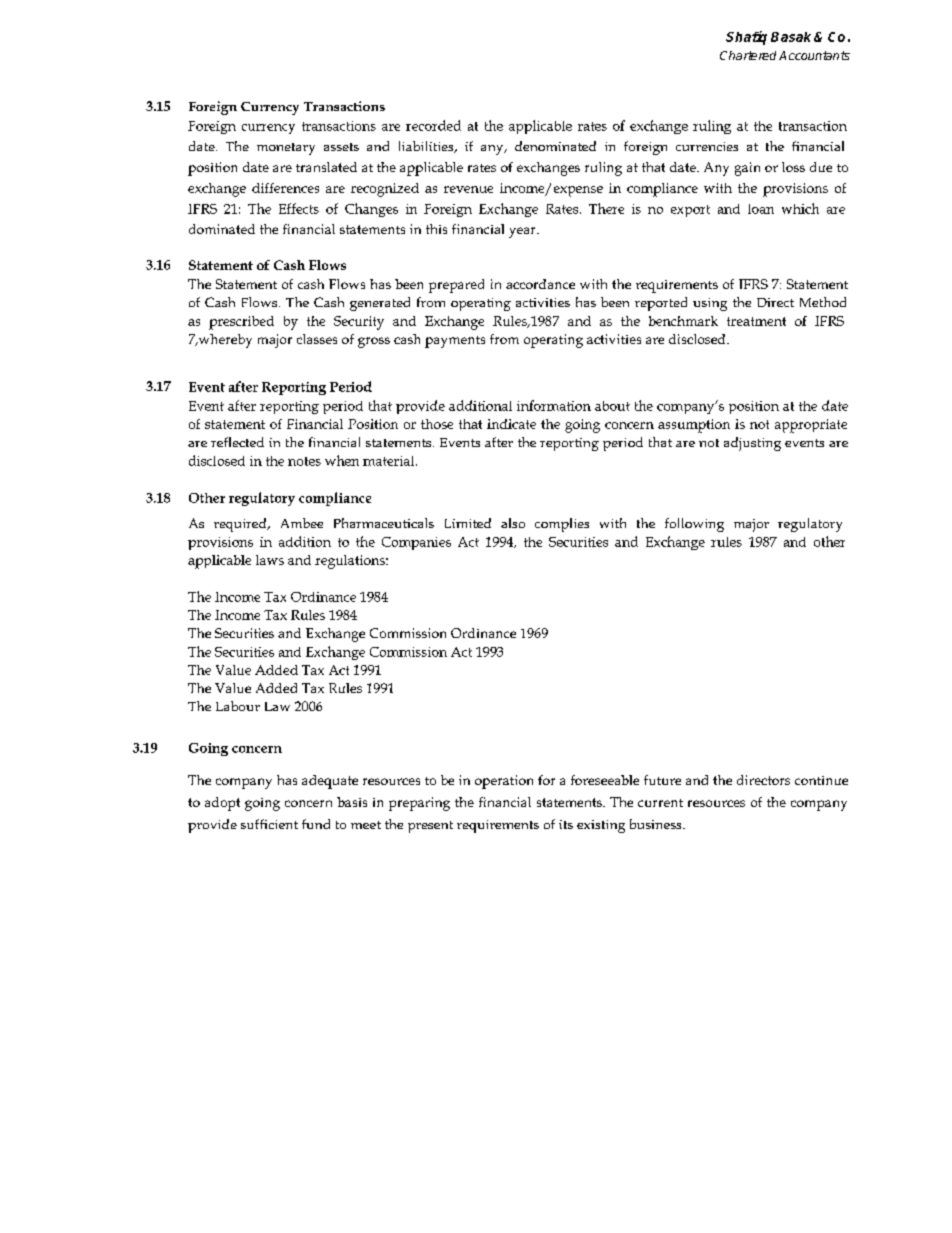  What do you see at coordinates (821, 780) in the image?
I see `continue` at bounding box center [821, 780].
